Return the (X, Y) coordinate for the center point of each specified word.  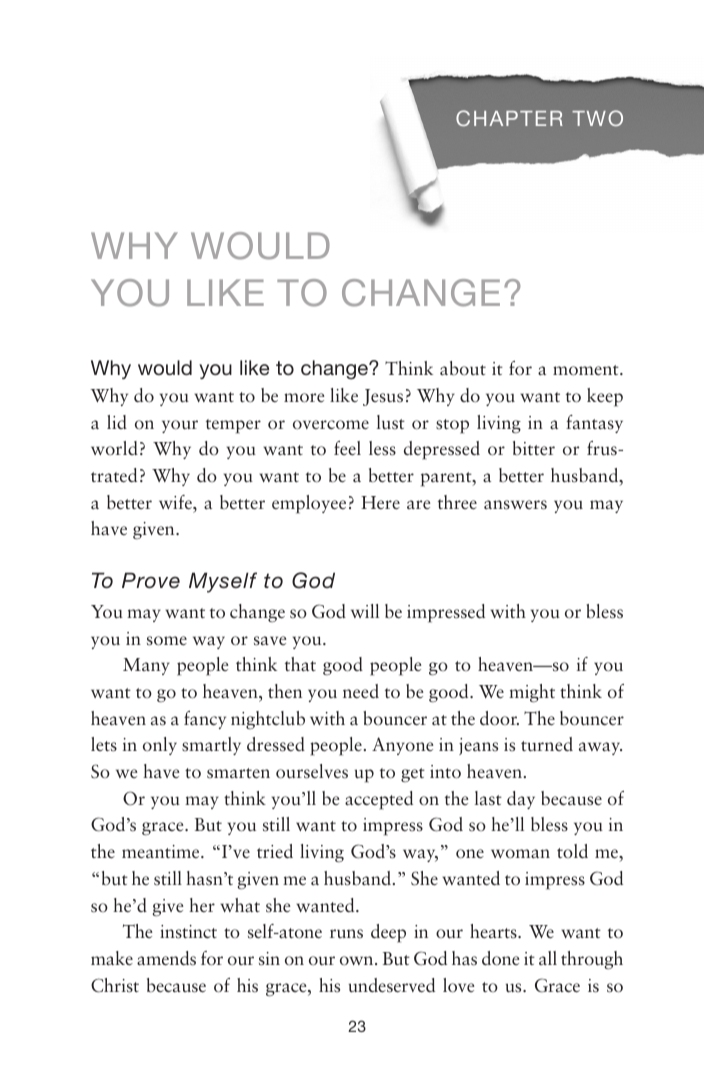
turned (547, 744)
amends (166, 958)
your (180, 426)
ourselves (312, 771)
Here (380, 503)
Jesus (383, 397)
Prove (151, 580)
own (358, 961)
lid (117, 422)
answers (515, 505)
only (160, 746)
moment (587, 370)
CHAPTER (509, 118)
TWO (597, 118)
